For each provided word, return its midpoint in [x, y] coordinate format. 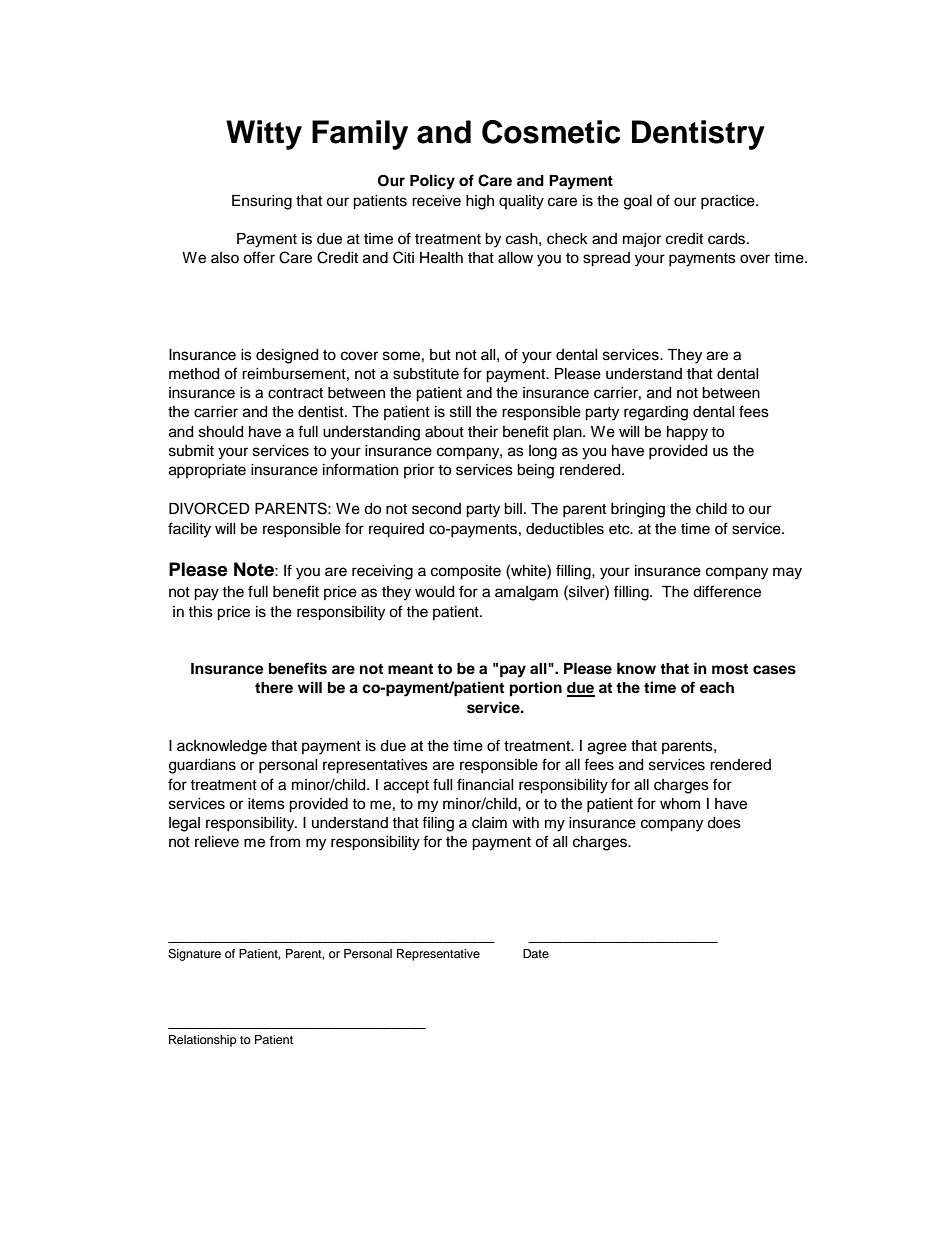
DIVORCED [209, 508]
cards [728, 239]
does [724, 823]
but [440, 355]
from [284, 841]
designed [287, 356]
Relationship [203, 1041]
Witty [264, 135]
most [730, 669]
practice [729, 202]
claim [489, 823]
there [274, 688]
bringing [638, 510]
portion [536, 689]
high [480, 202]
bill [513, 509]
